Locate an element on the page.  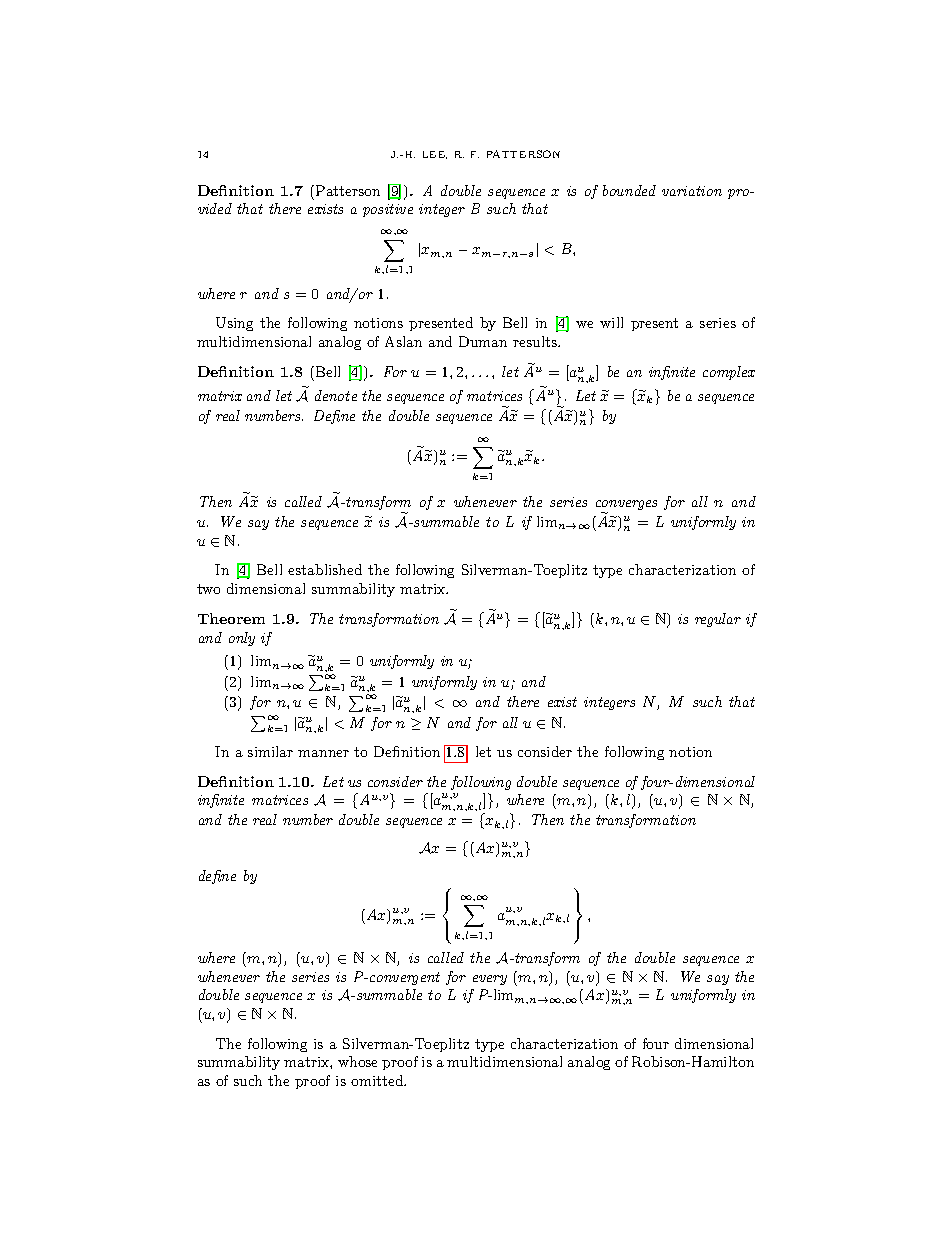
every is located at coordinates (490, 980).
